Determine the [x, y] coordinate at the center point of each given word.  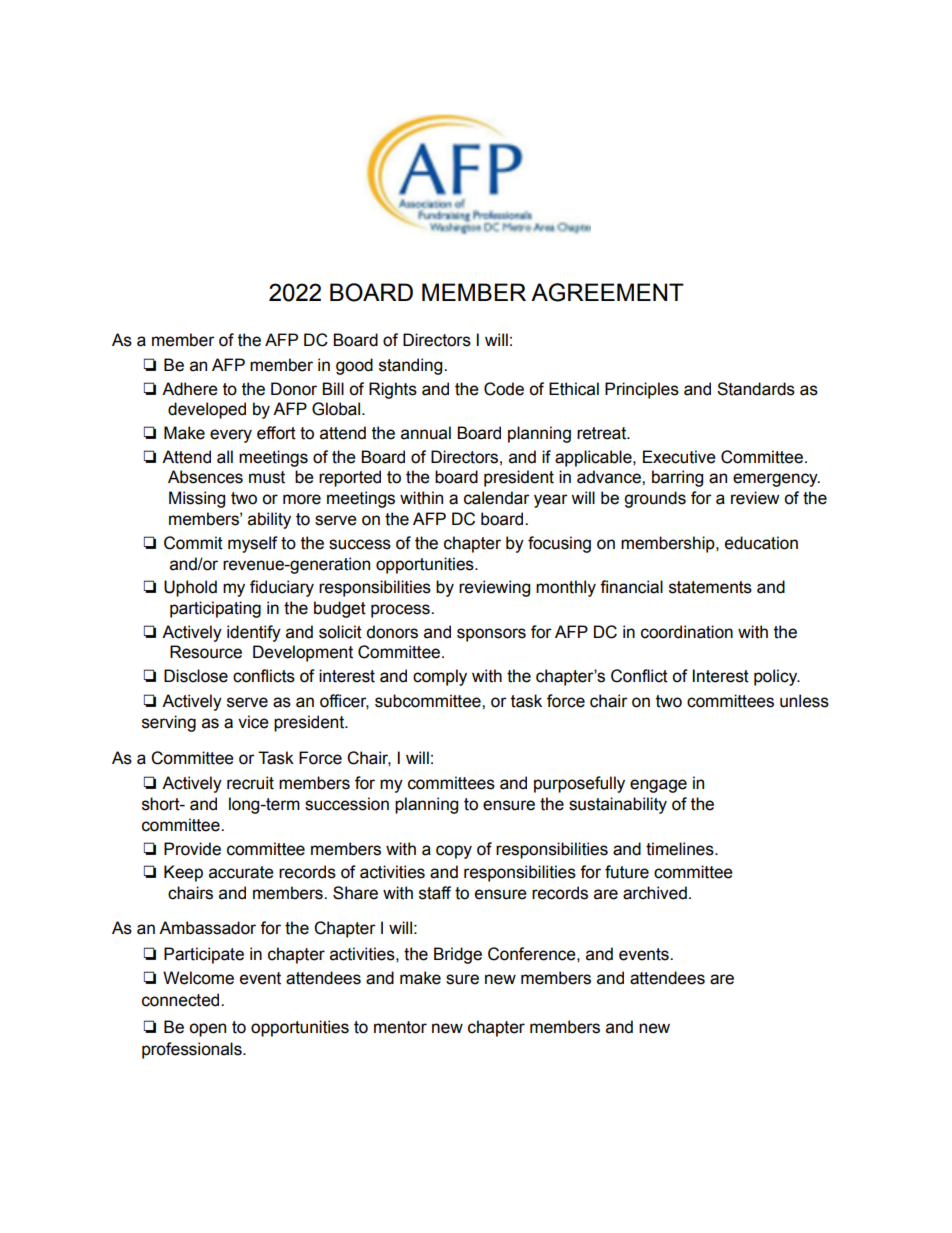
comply [440, 677]
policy [777, 677]
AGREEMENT [607, 292]
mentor [400, 1027]
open [207, 1030]
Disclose [196, 676]
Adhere [190, 389]
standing [412, 366]
